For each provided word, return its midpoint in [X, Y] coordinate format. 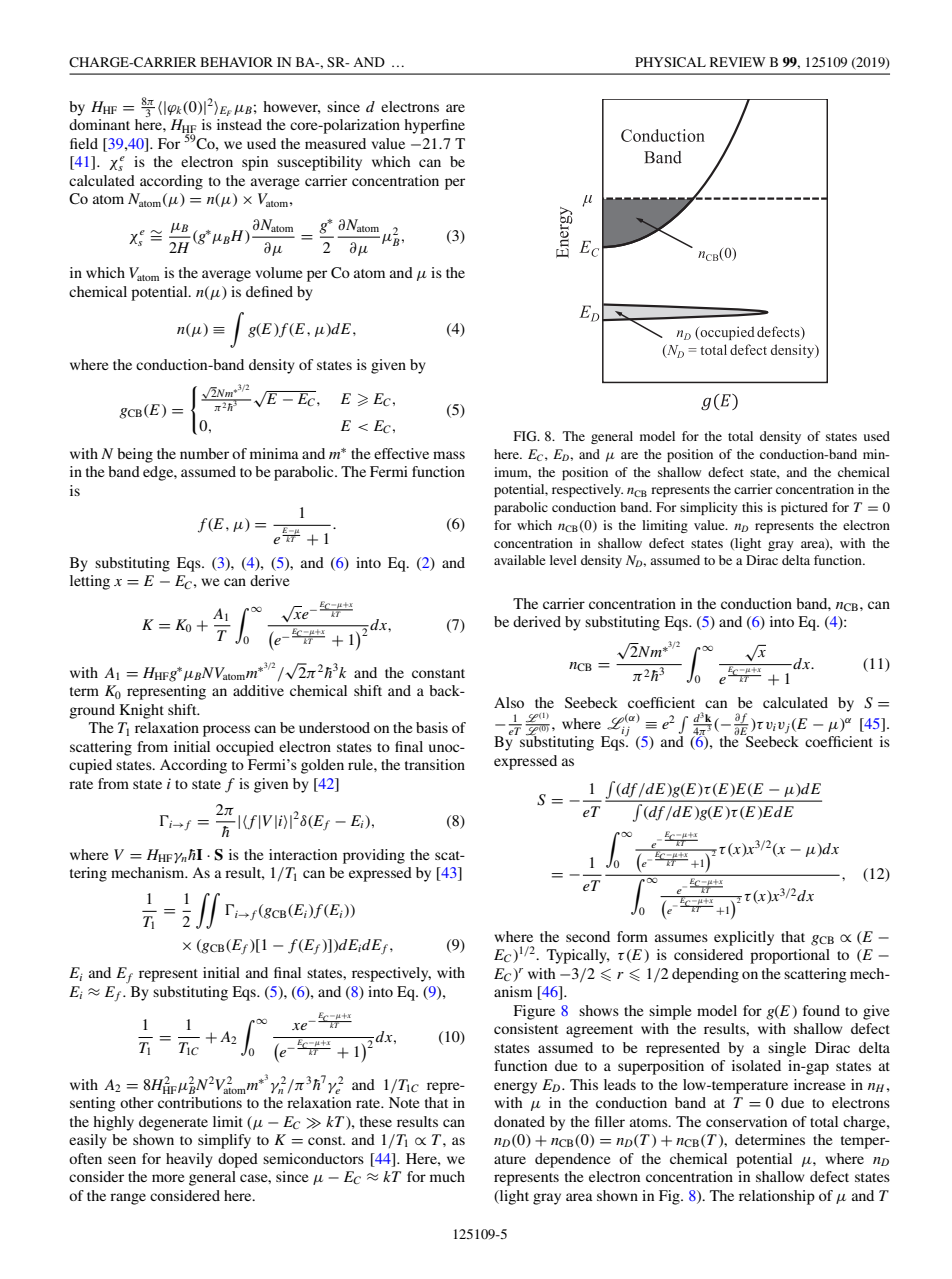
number [204, 453]
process [226, 731]
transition [435, 764]
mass [449, 455]
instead [239, 124]
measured [335, 143]
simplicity [709, 508]
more [168, 1178]
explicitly [744, 938]
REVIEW [738, 62]
